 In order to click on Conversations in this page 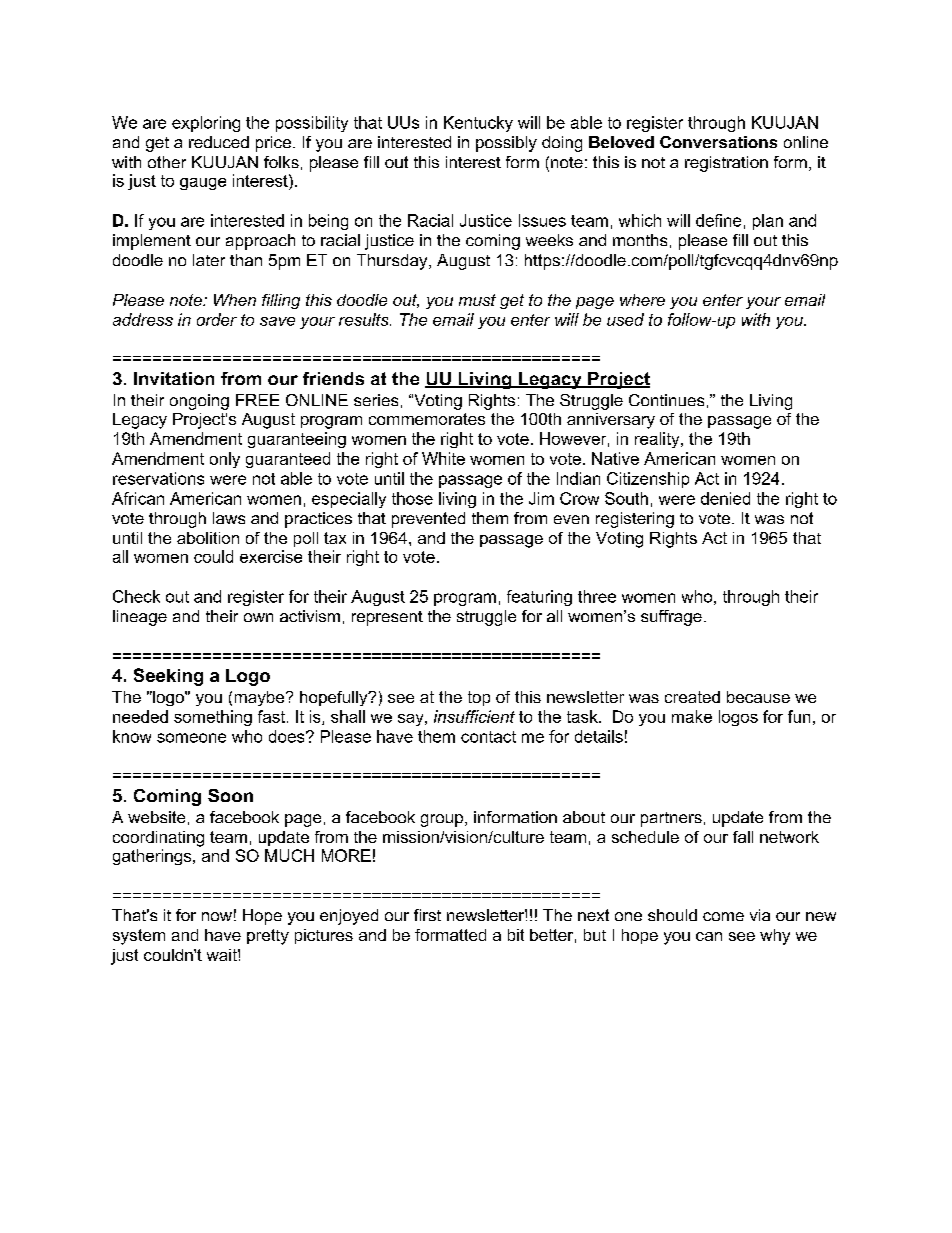, I will do `click(718, 142)`.
